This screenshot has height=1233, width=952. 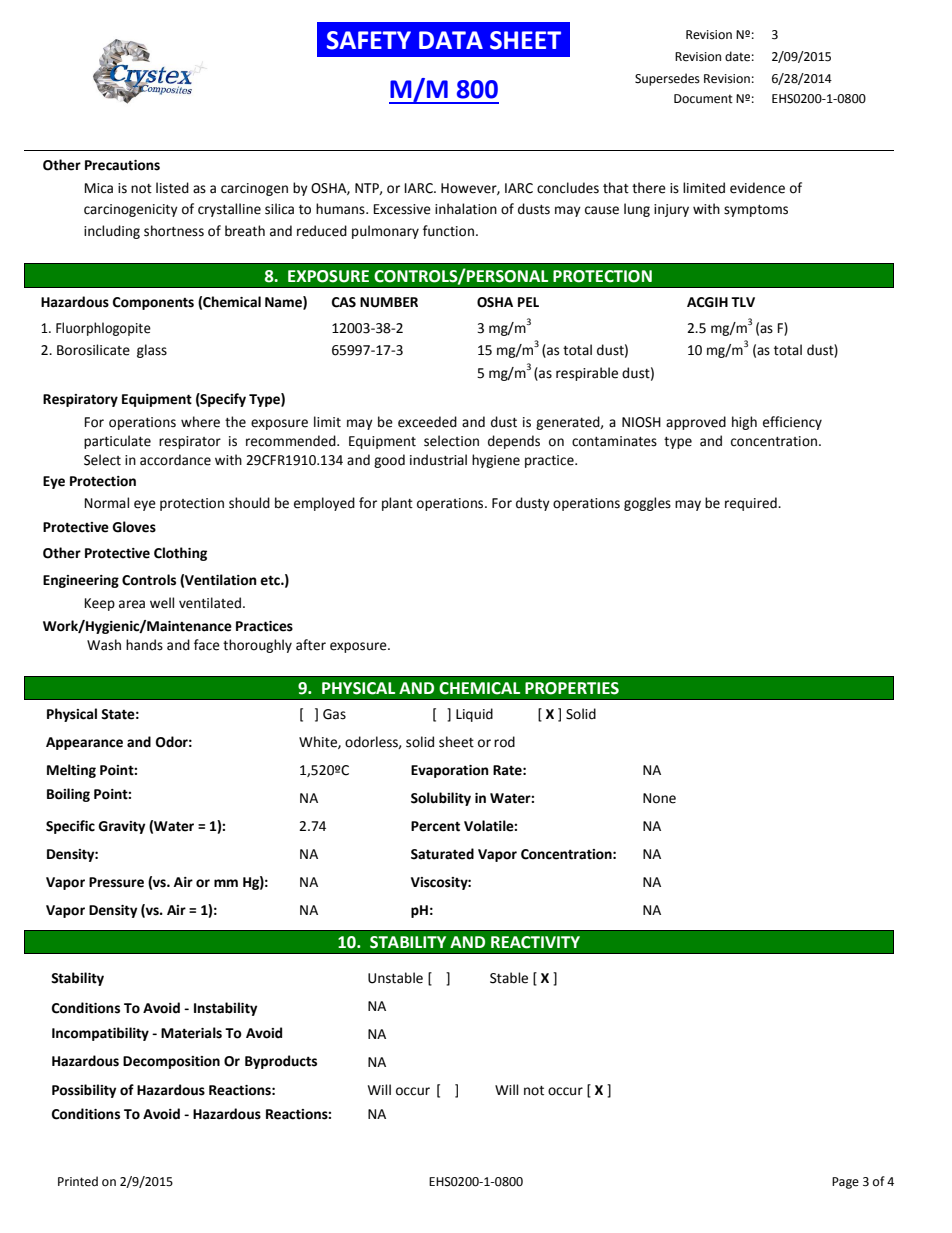 I want to click on None, so click(x=659, y=798).
